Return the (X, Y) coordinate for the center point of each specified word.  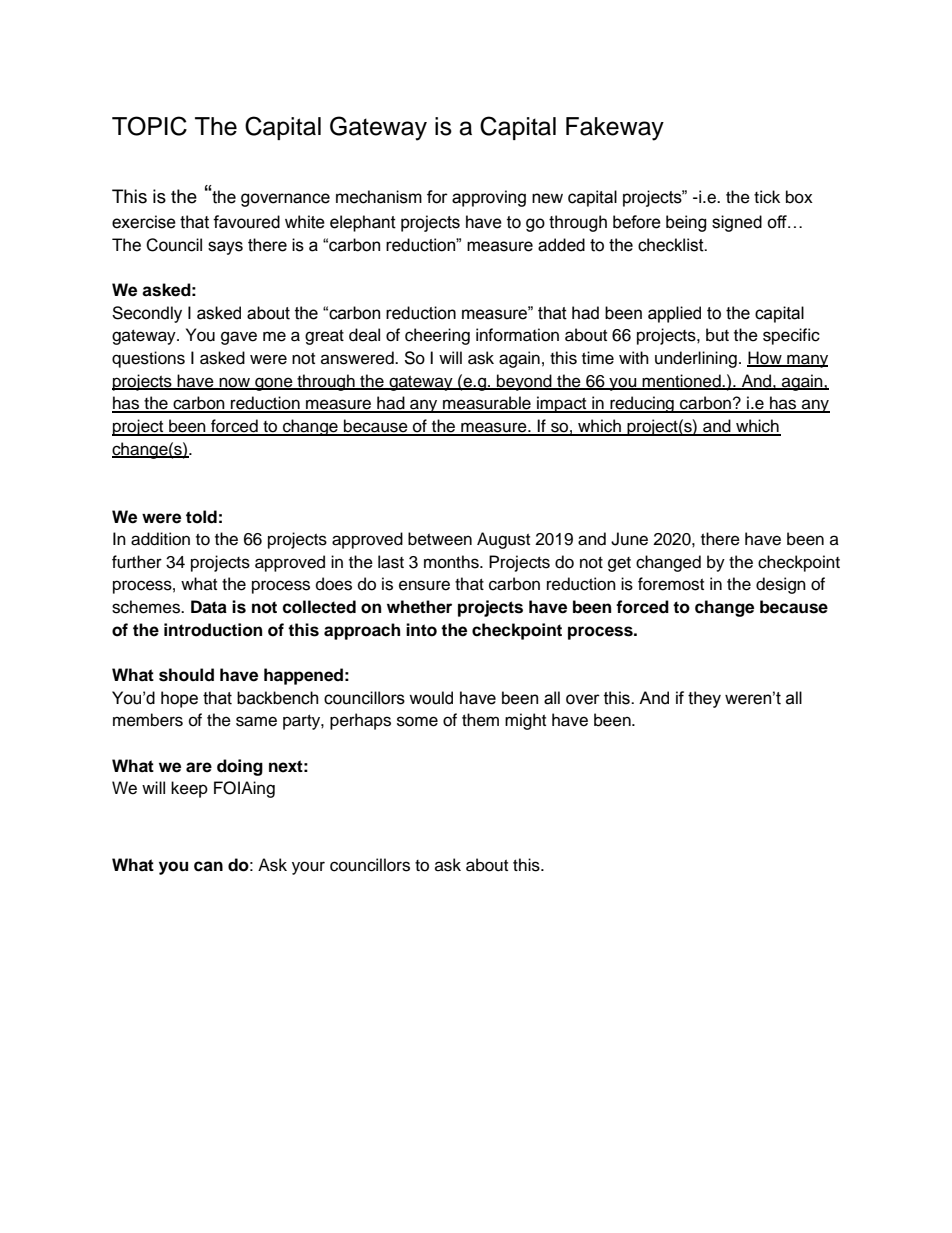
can (208, 866)
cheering (437, 336)
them (480, 720)
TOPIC (149, 126)
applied (674, 314)
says (225, 248)
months (452, 562)
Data (209, 607)
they (704, 699)
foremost (671, 584)
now (234, 383)
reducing (642, 404)
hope (179, 699)
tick (767, 197)
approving (489, 198)
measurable (487, 404)
